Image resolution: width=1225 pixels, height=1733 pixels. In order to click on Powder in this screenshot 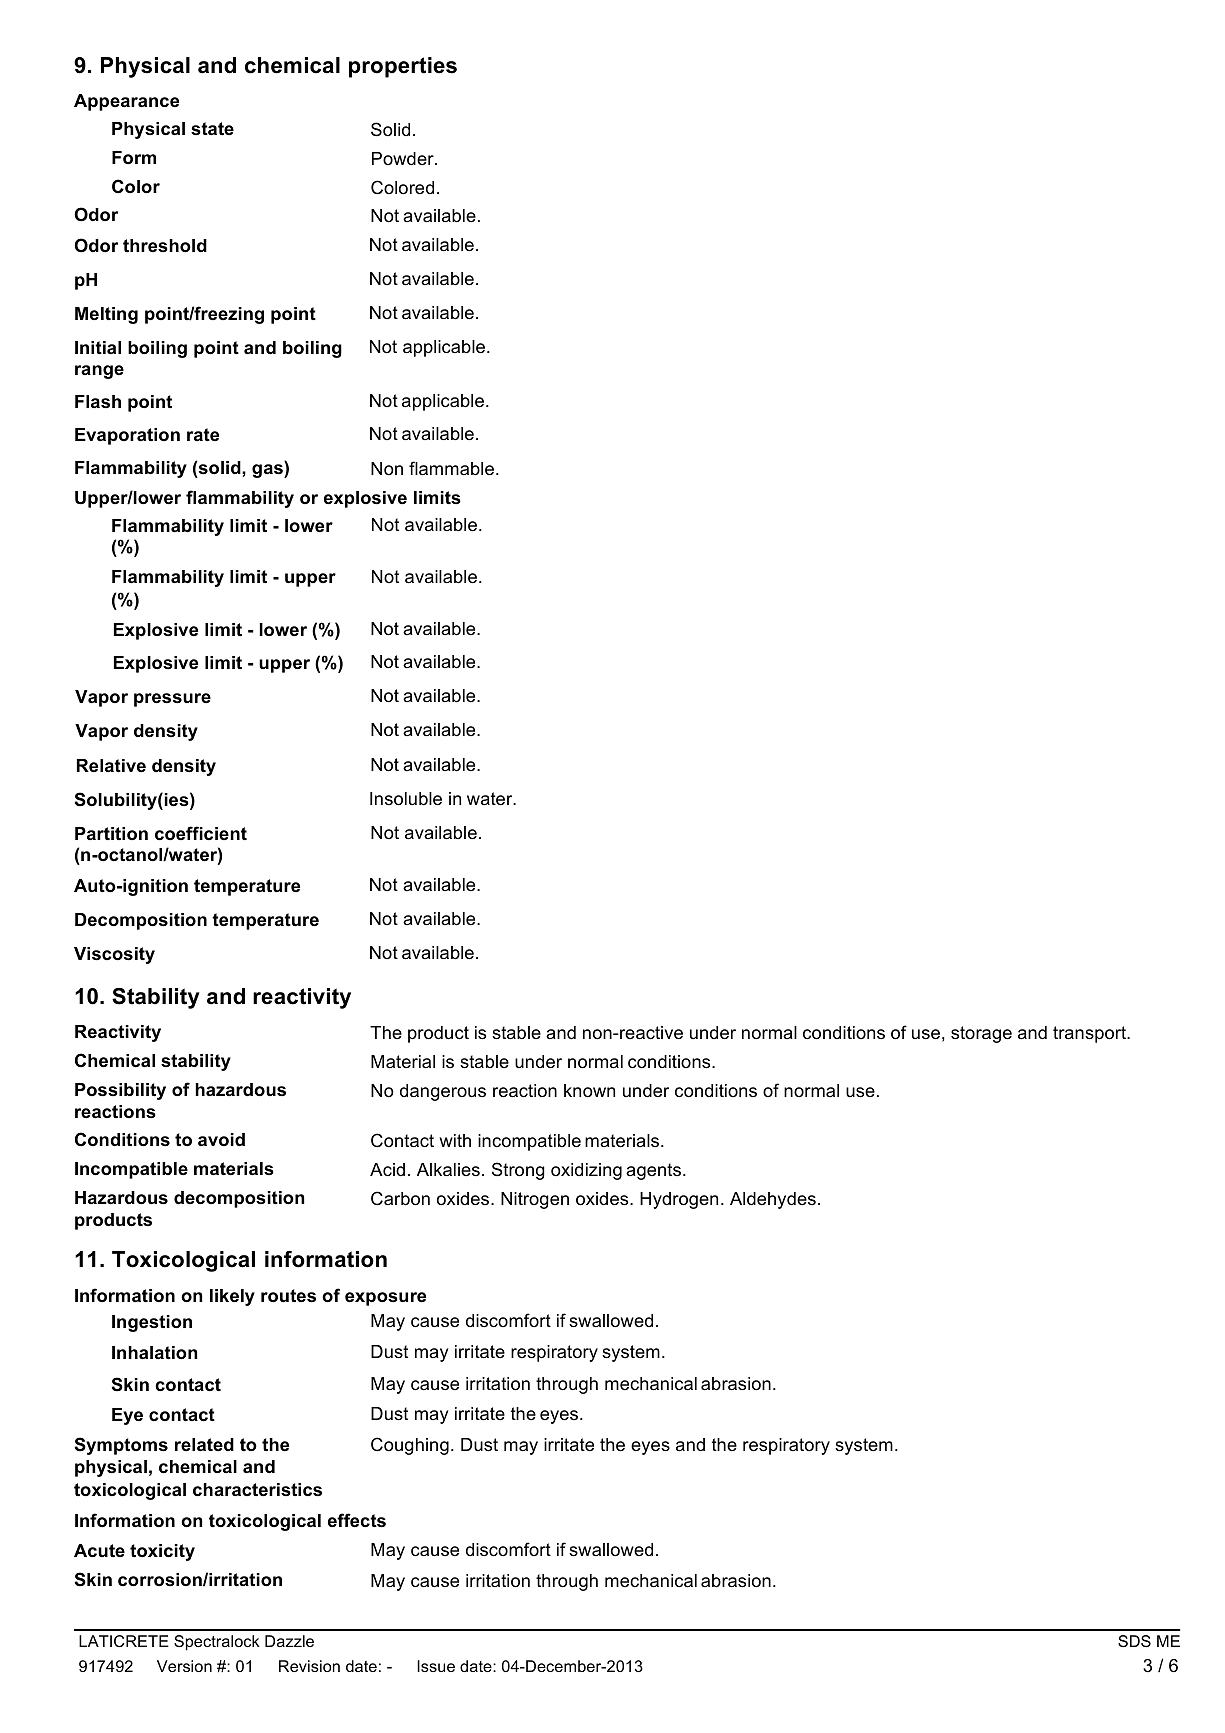, I will do `click(404, 158)`.
